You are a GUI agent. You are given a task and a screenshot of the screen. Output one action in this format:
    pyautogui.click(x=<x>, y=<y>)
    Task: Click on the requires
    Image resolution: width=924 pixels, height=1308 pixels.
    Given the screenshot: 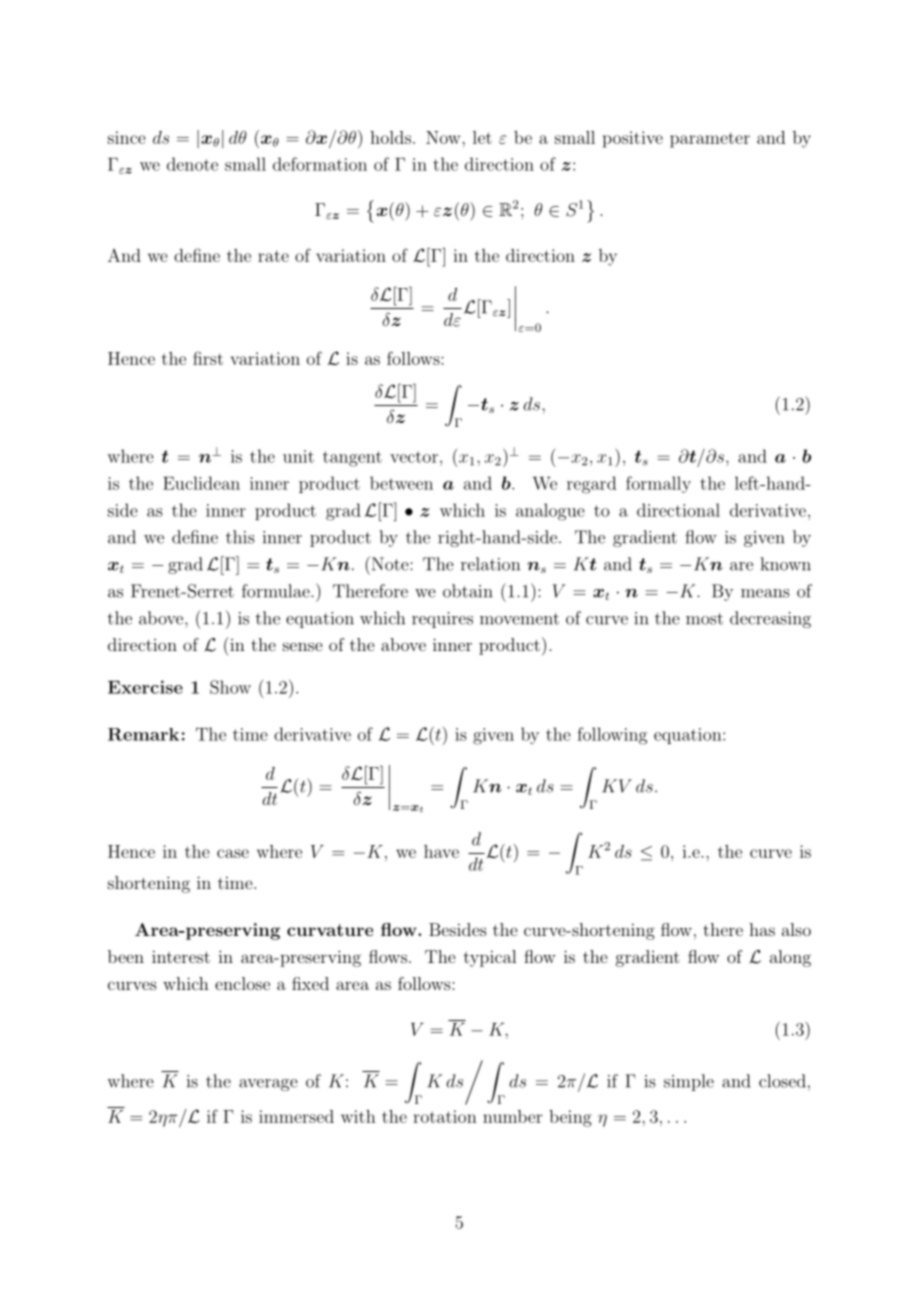 What is the action you would take?
    pyautogui.click(x=442, y=620)
